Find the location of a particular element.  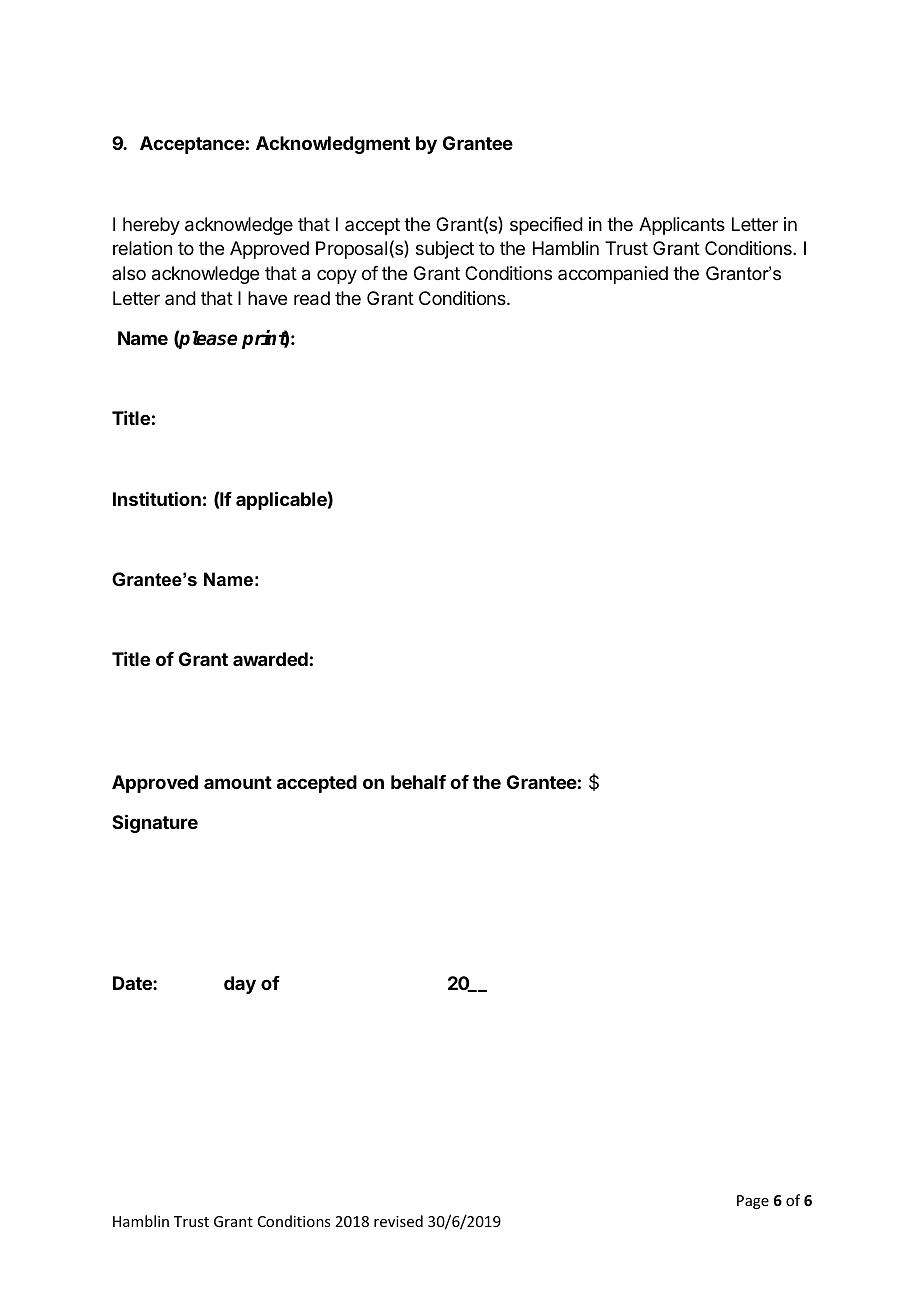

revised is located at coordinates (398, 1221).
